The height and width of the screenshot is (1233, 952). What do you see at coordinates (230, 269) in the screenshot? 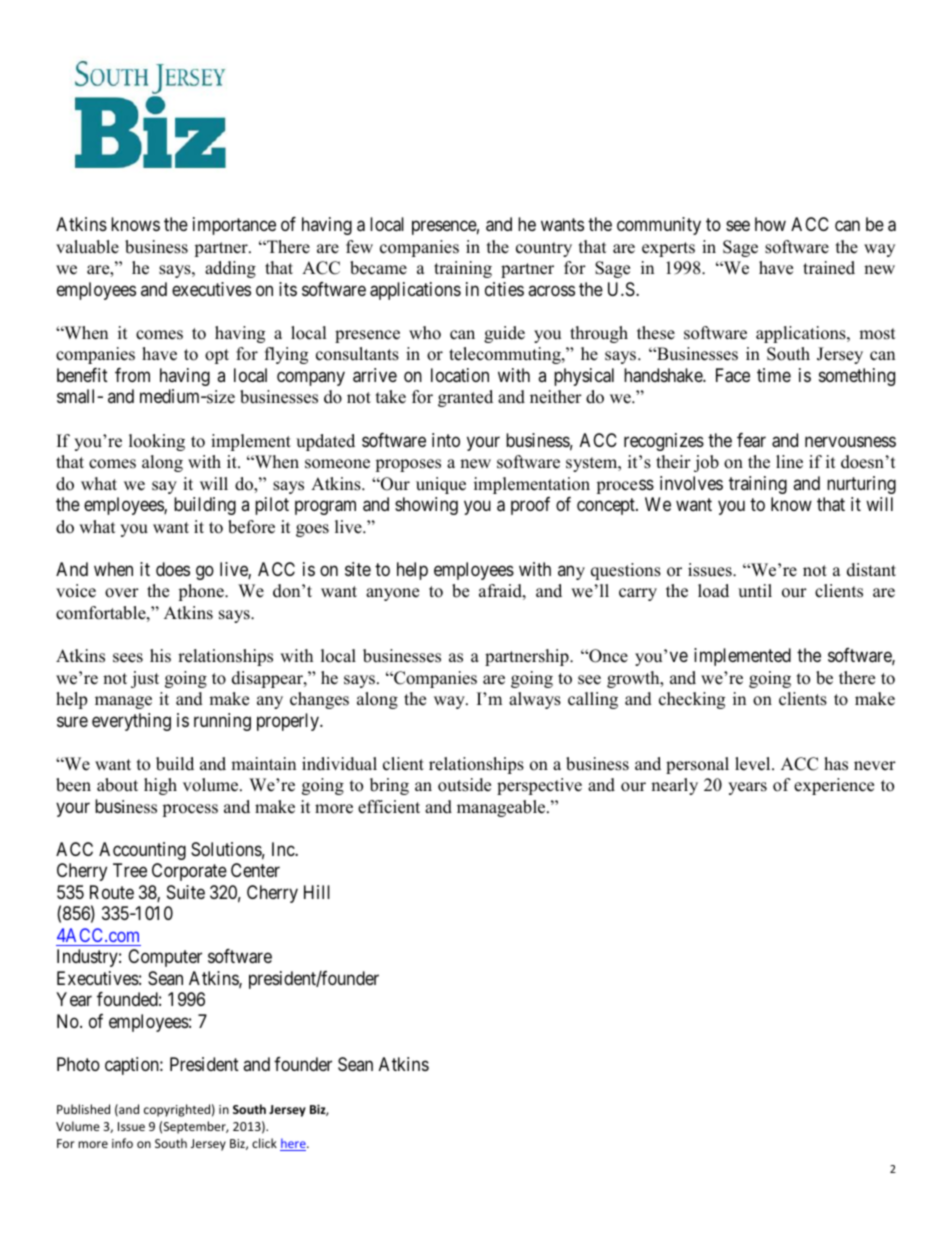
I see `adding` at bounding box center [230, 269].
